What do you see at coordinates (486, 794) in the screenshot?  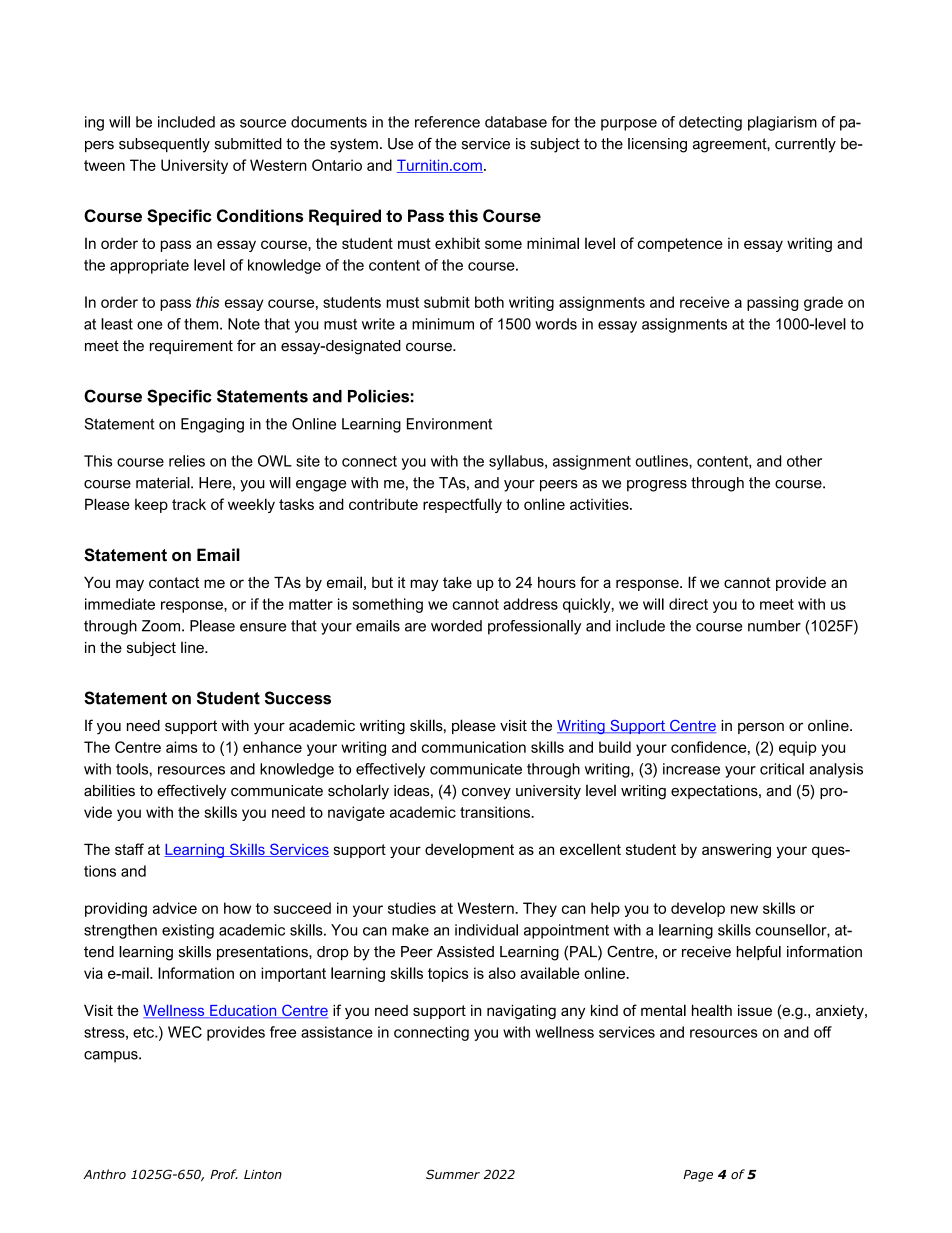 I see `convey` at bounding box center [486, 794].
